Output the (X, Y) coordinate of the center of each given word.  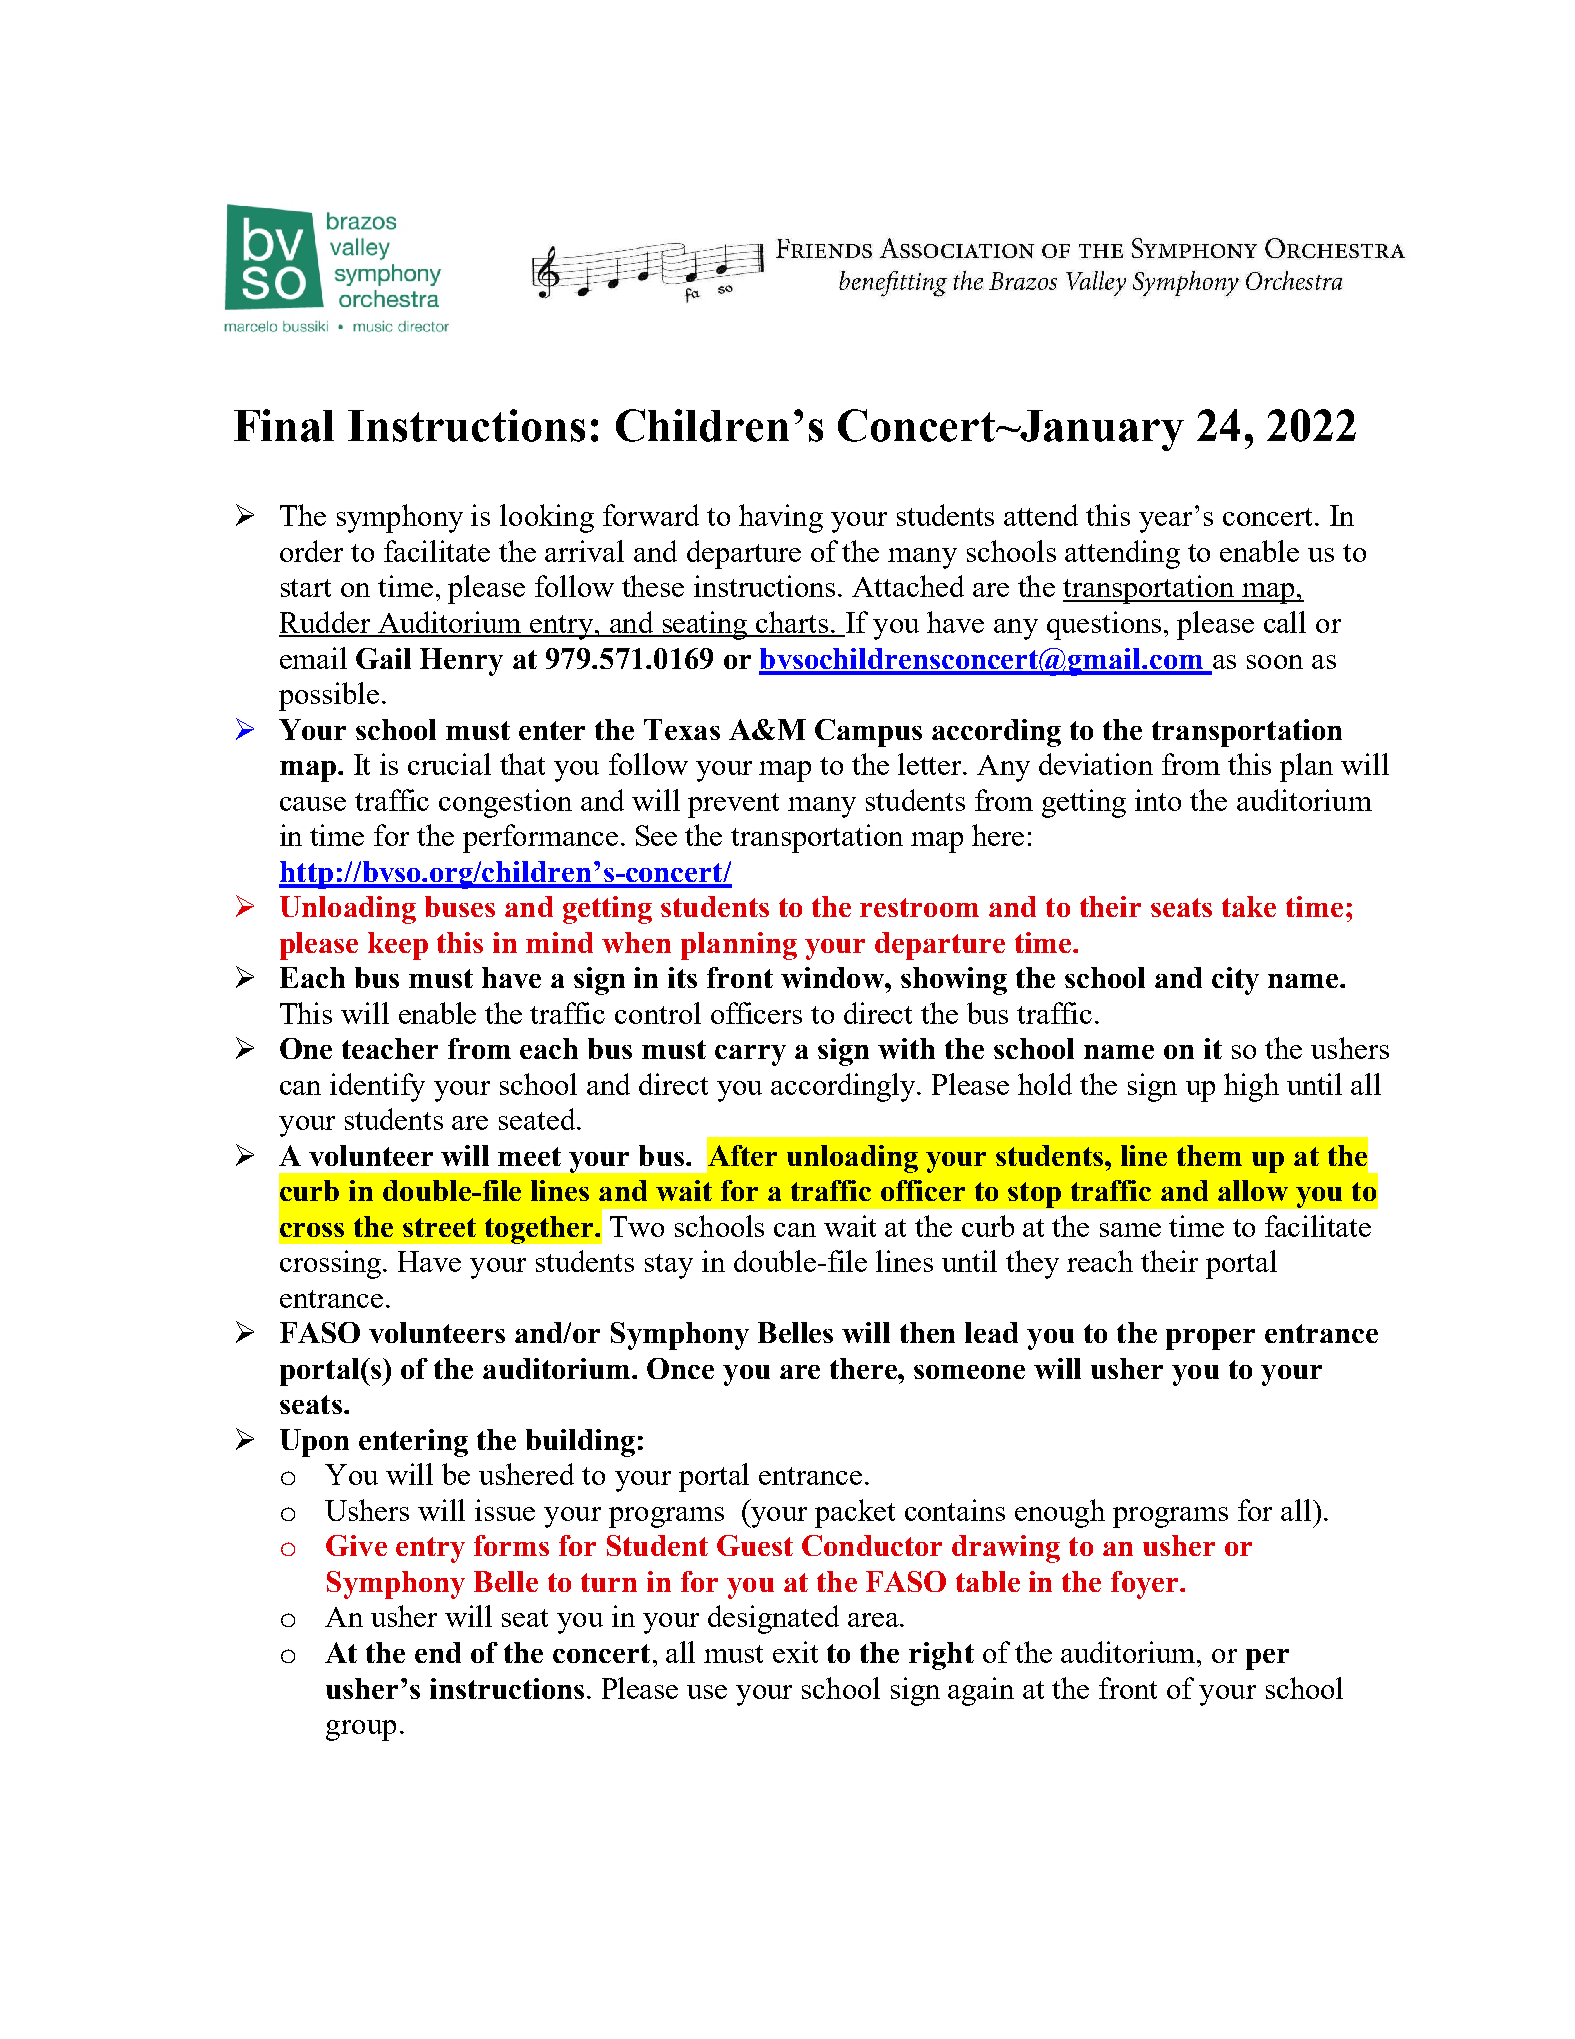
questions (1104, 625)
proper (1210, 1339)
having (781, 518)
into (1158, 800)
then (927, 1332)
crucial (449, 764)
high (1251, 1087)
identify (377, 1087)
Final (284, 425)
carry (750, 1055)
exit (795, 1652)
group (361, 1730)
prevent (733, 805)
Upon (314, 1443)
